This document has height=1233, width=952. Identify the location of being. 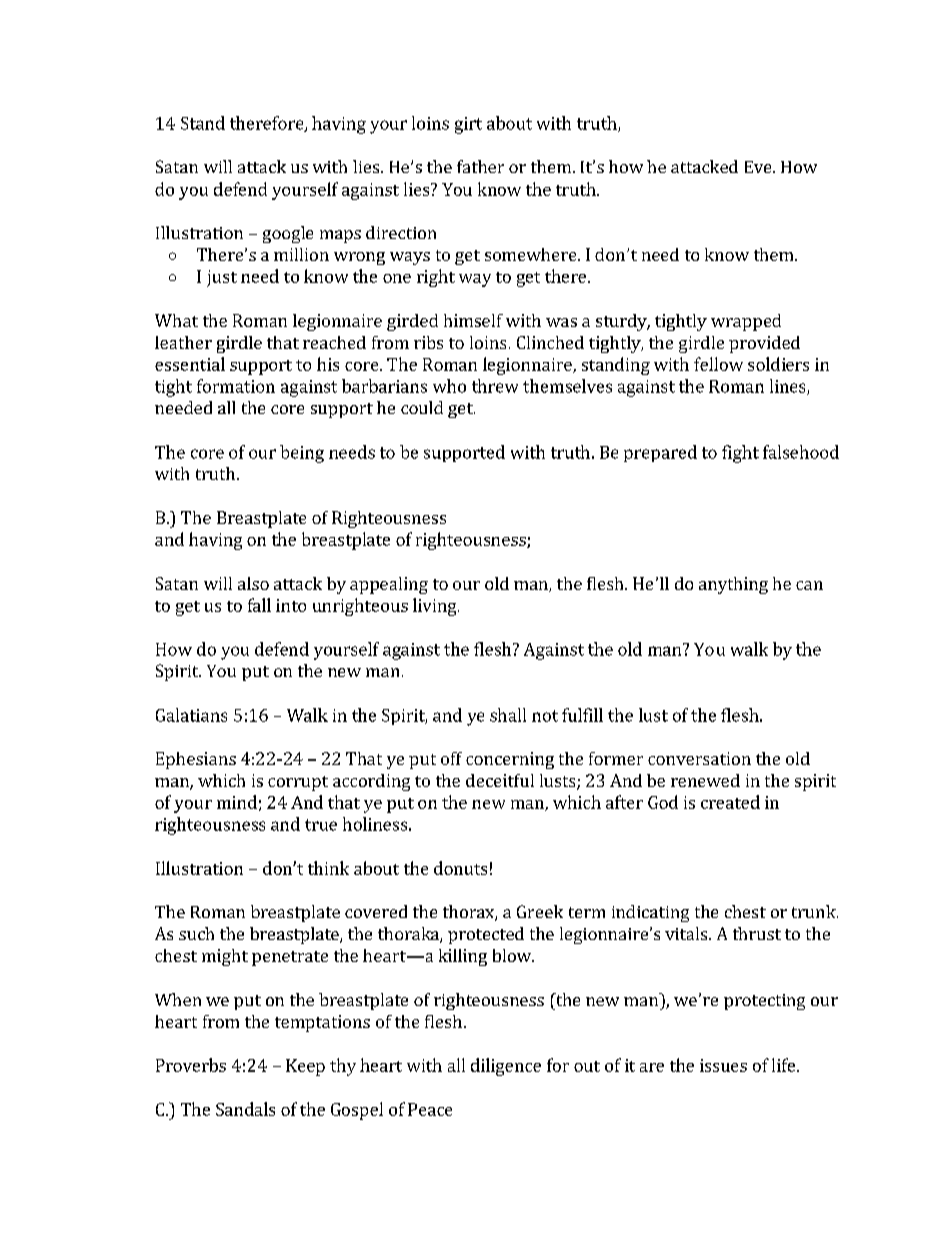
(302, 454).
